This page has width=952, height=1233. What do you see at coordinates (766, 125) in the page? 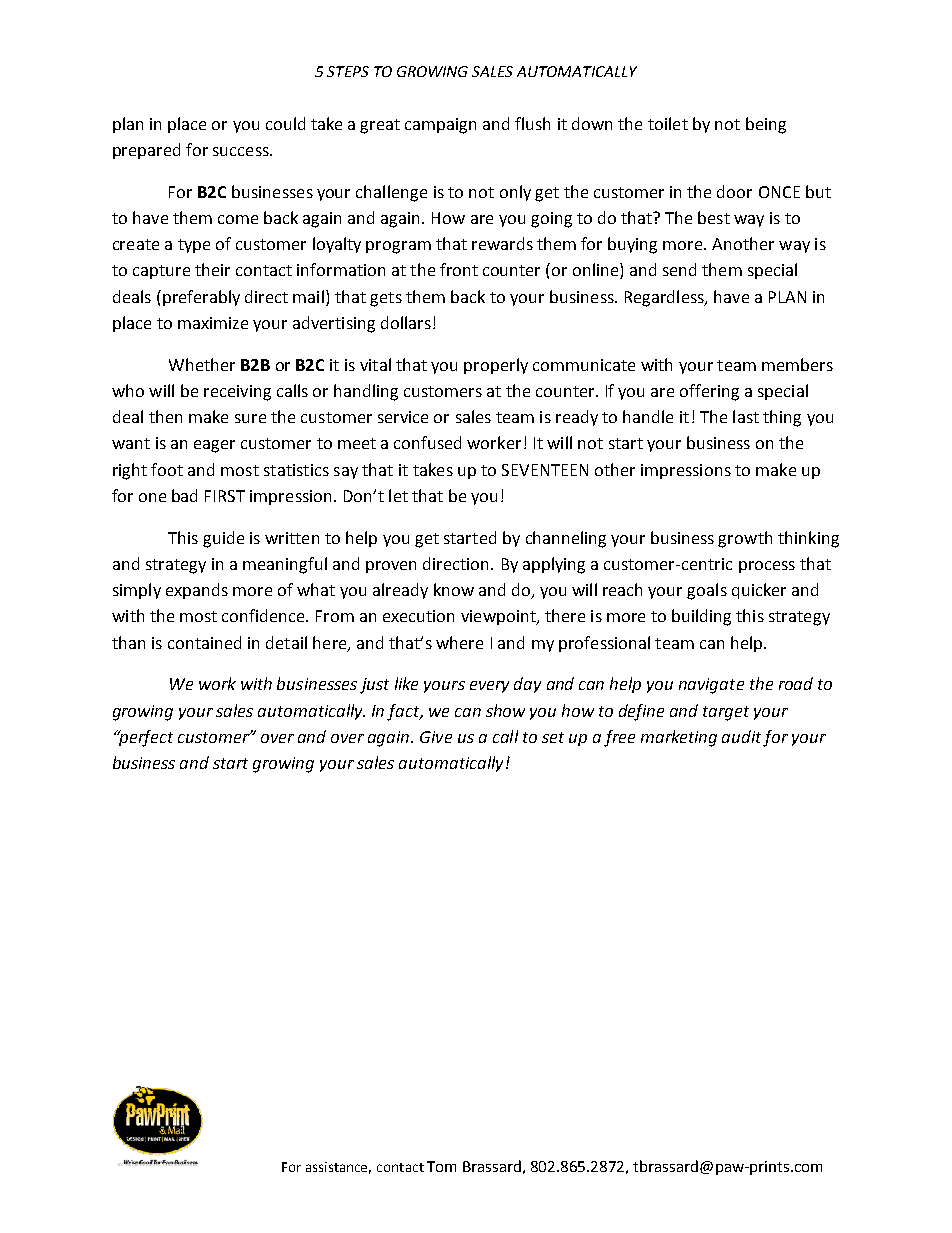
I see `being` at bounding box center [766, 125].
